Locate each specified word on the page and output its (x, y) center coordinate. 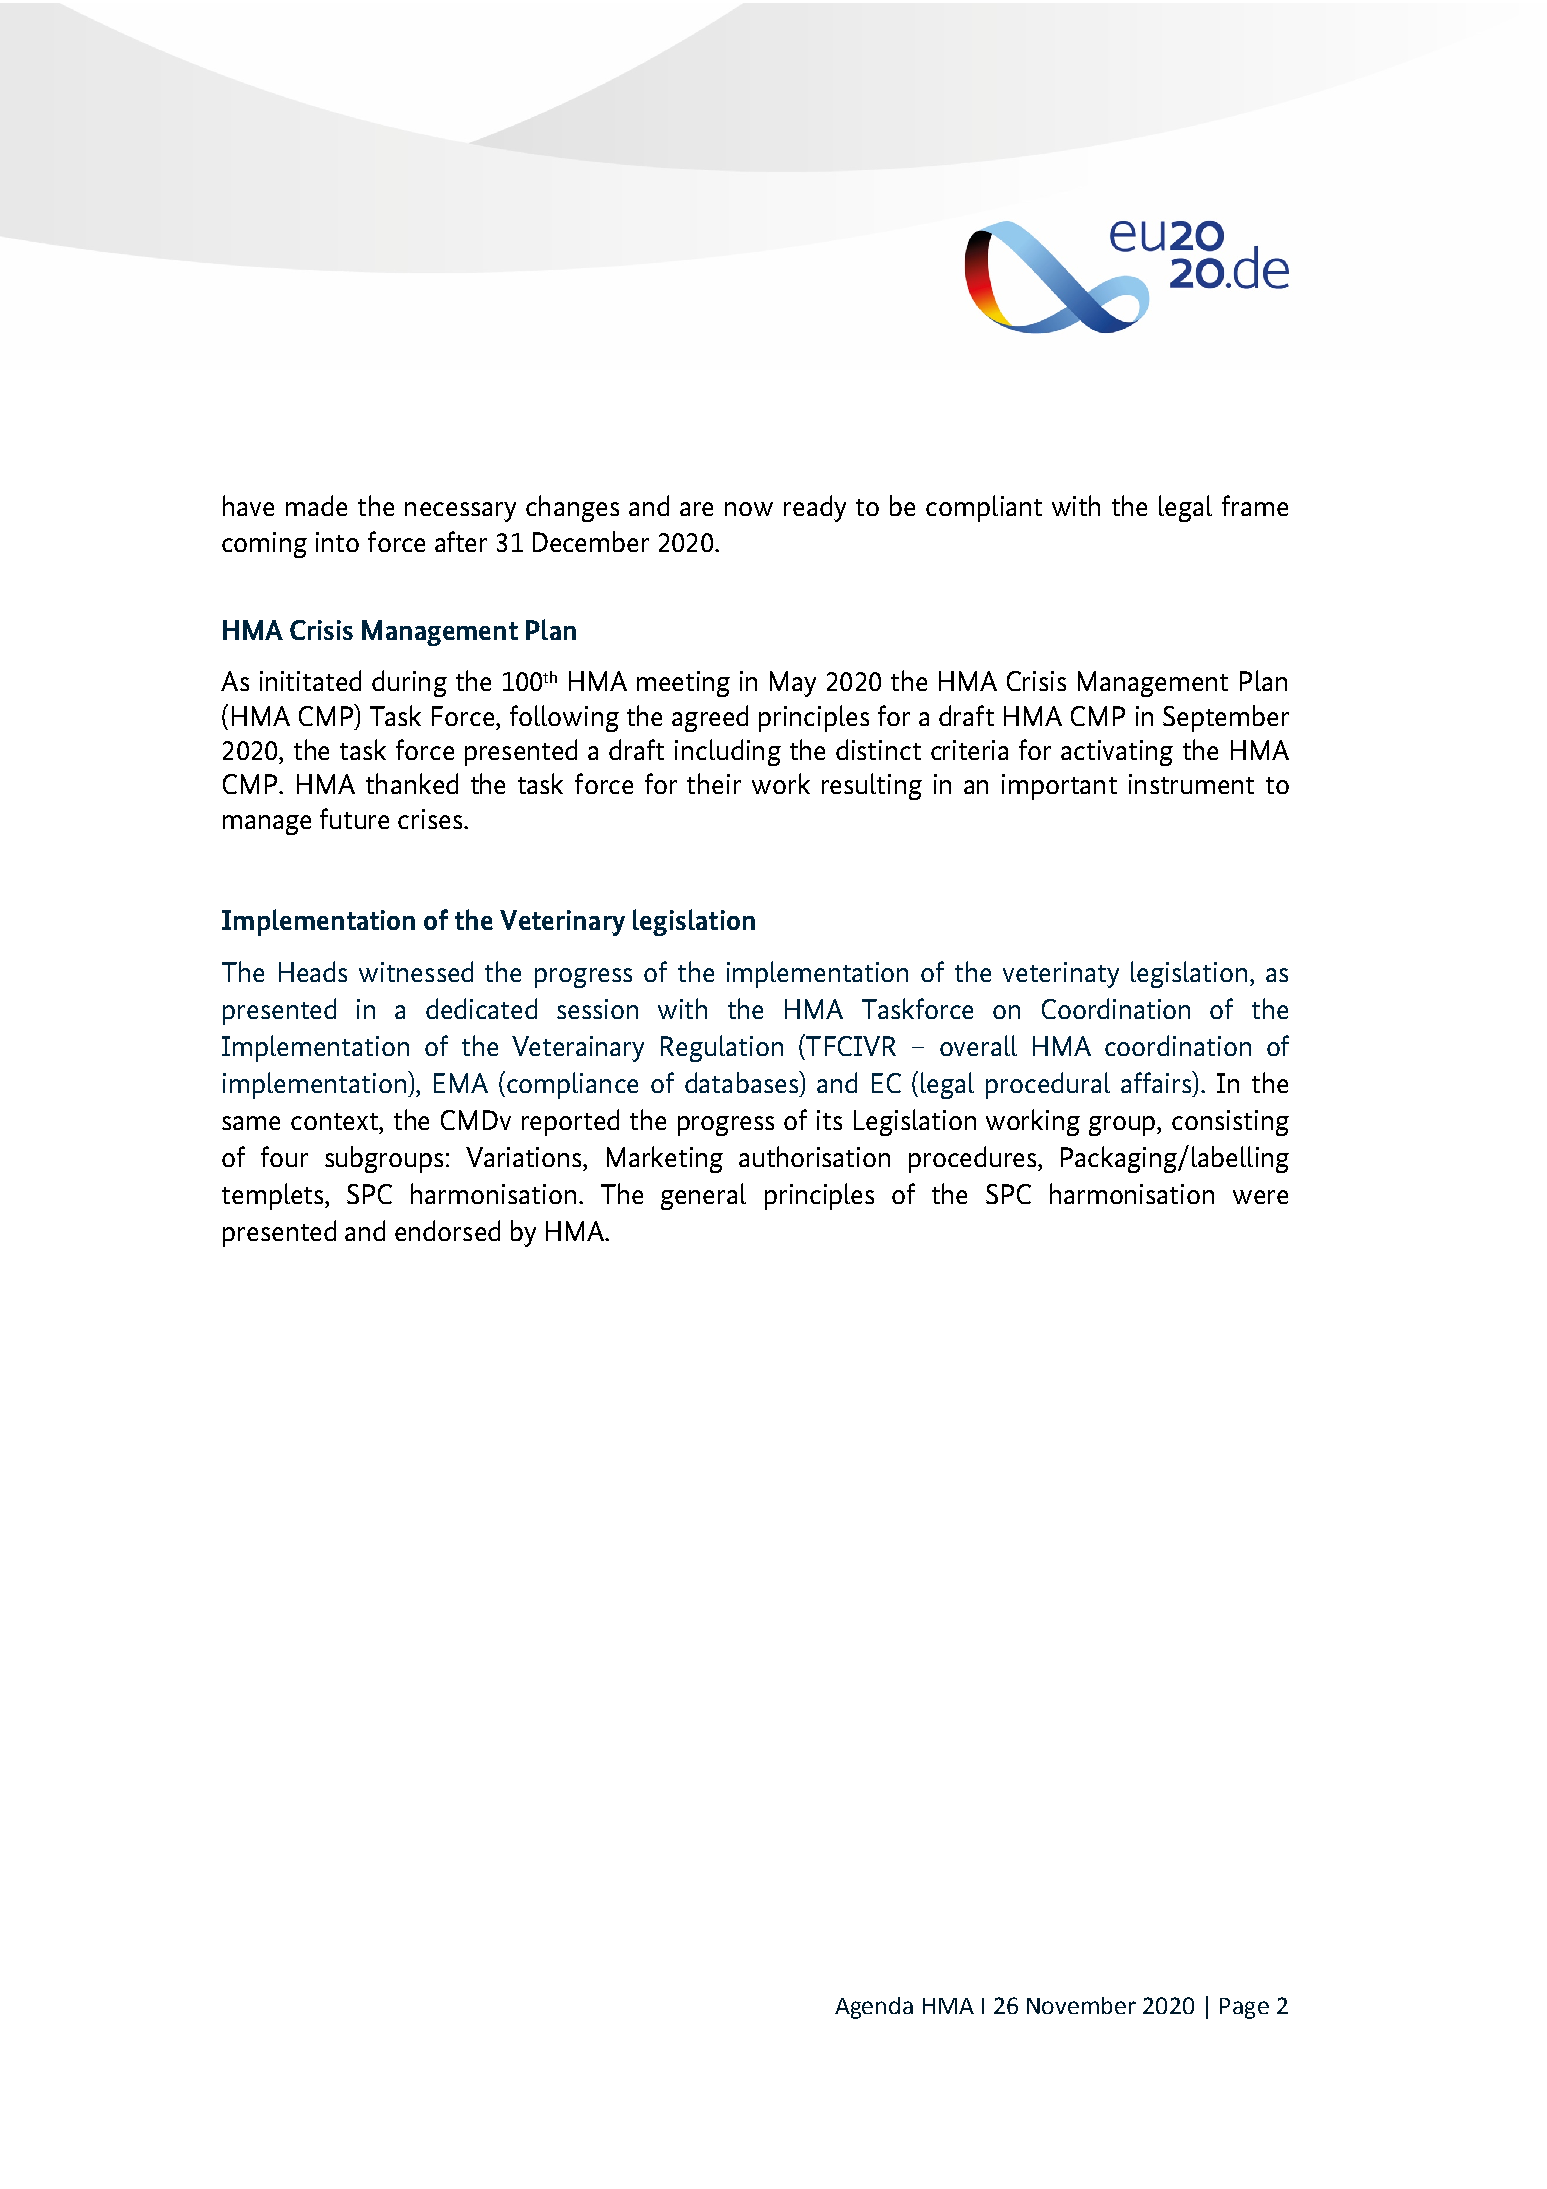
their (714, 783)
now (749, 509)
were (1260, 1197)
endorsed (447, 1230)
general (703, 1196)
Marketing (665, 1159)
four (284, 1156)
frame (1255, 505)
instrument (1191, 784)
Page (1244, 2008)
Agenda (874, 2008)
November (1081, 2005)
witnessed (416, 971)
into (337, 542)
